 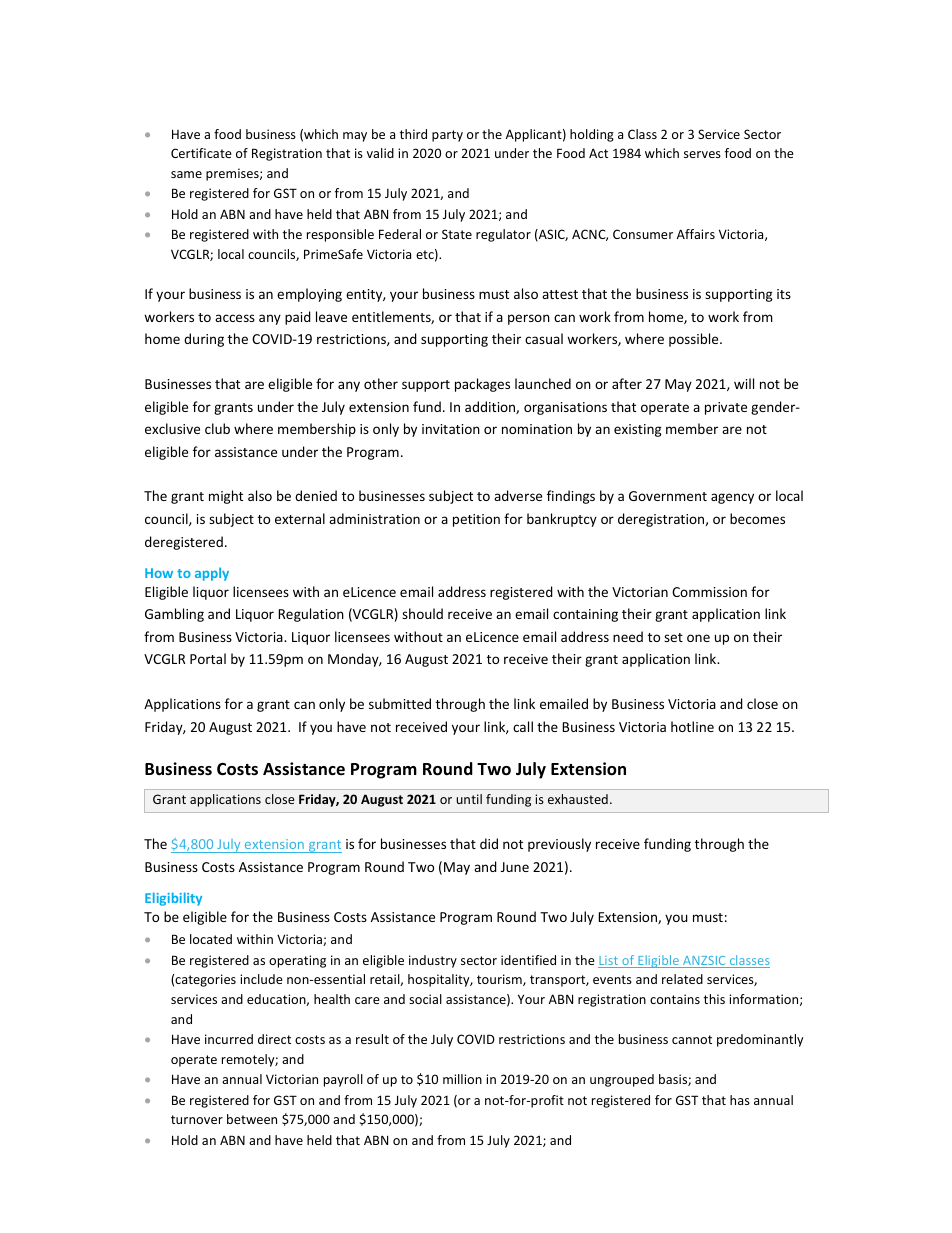 What do you see at coordinates (447, 136) in the document?
I see `party` at bounding box center [447, 136].
